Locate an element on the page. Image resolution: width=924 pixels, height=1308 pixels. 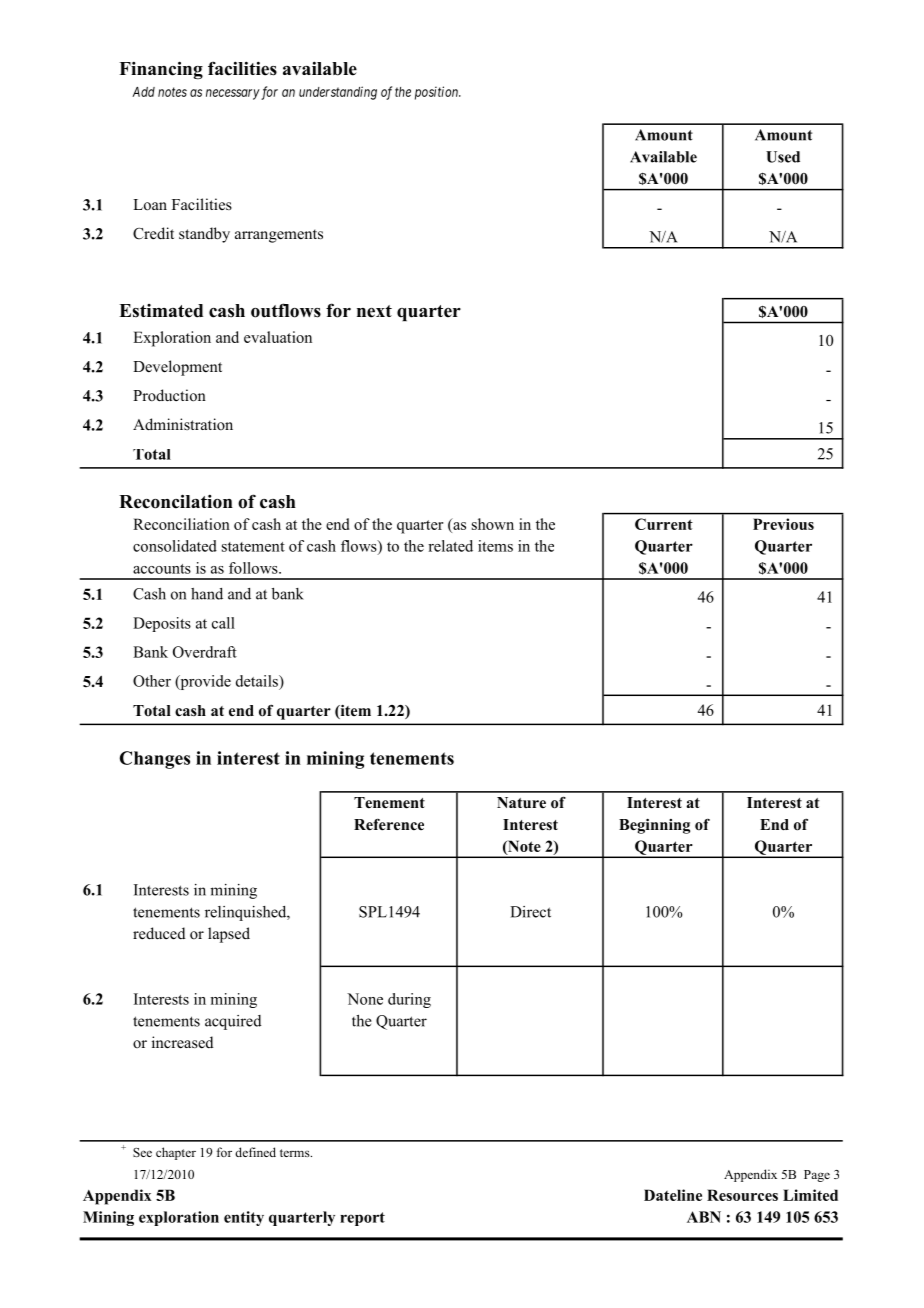
understanding is located at coordinates (338, 93).
